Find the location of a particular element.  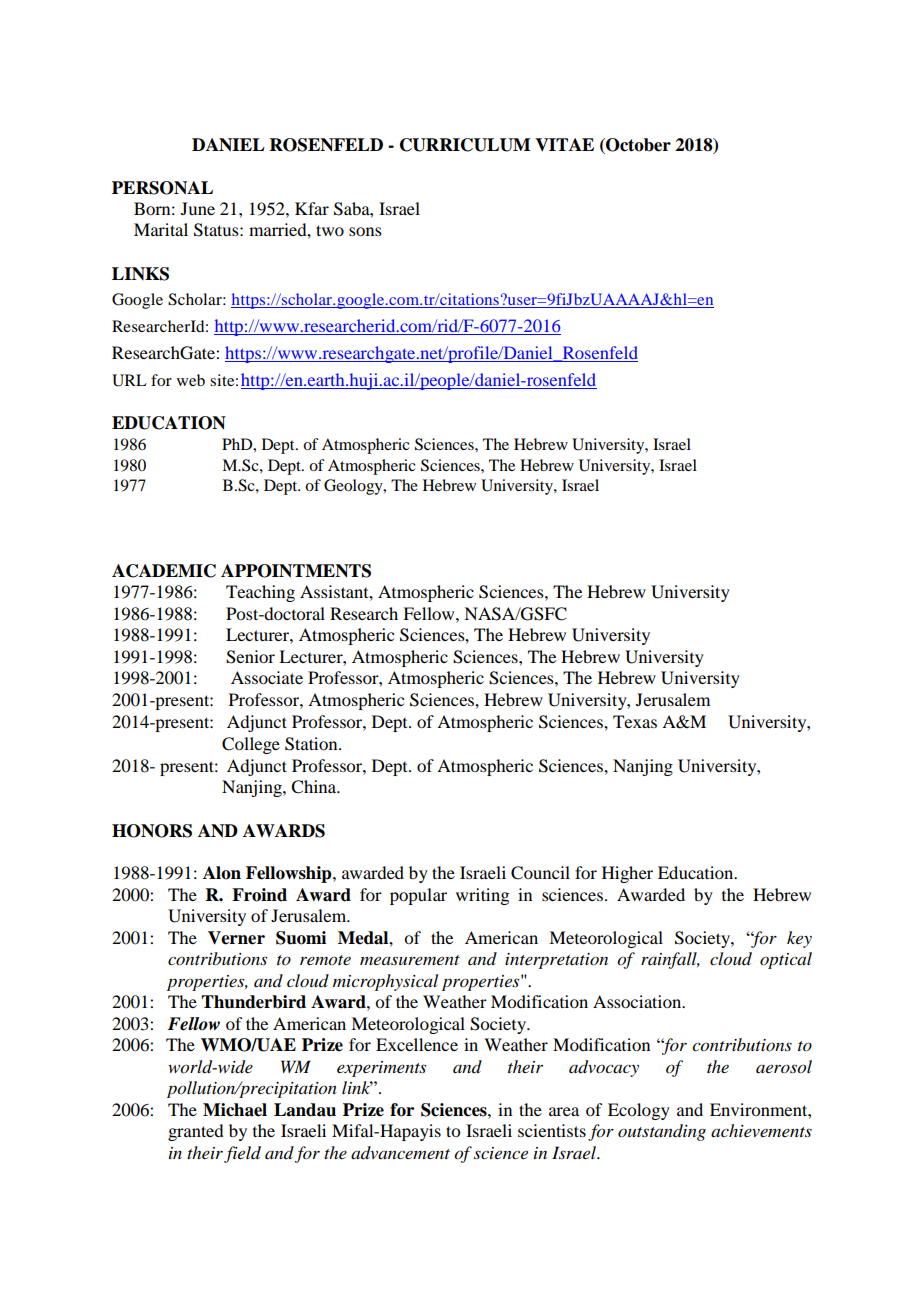

Senior is located at coordinates (250, 657).
